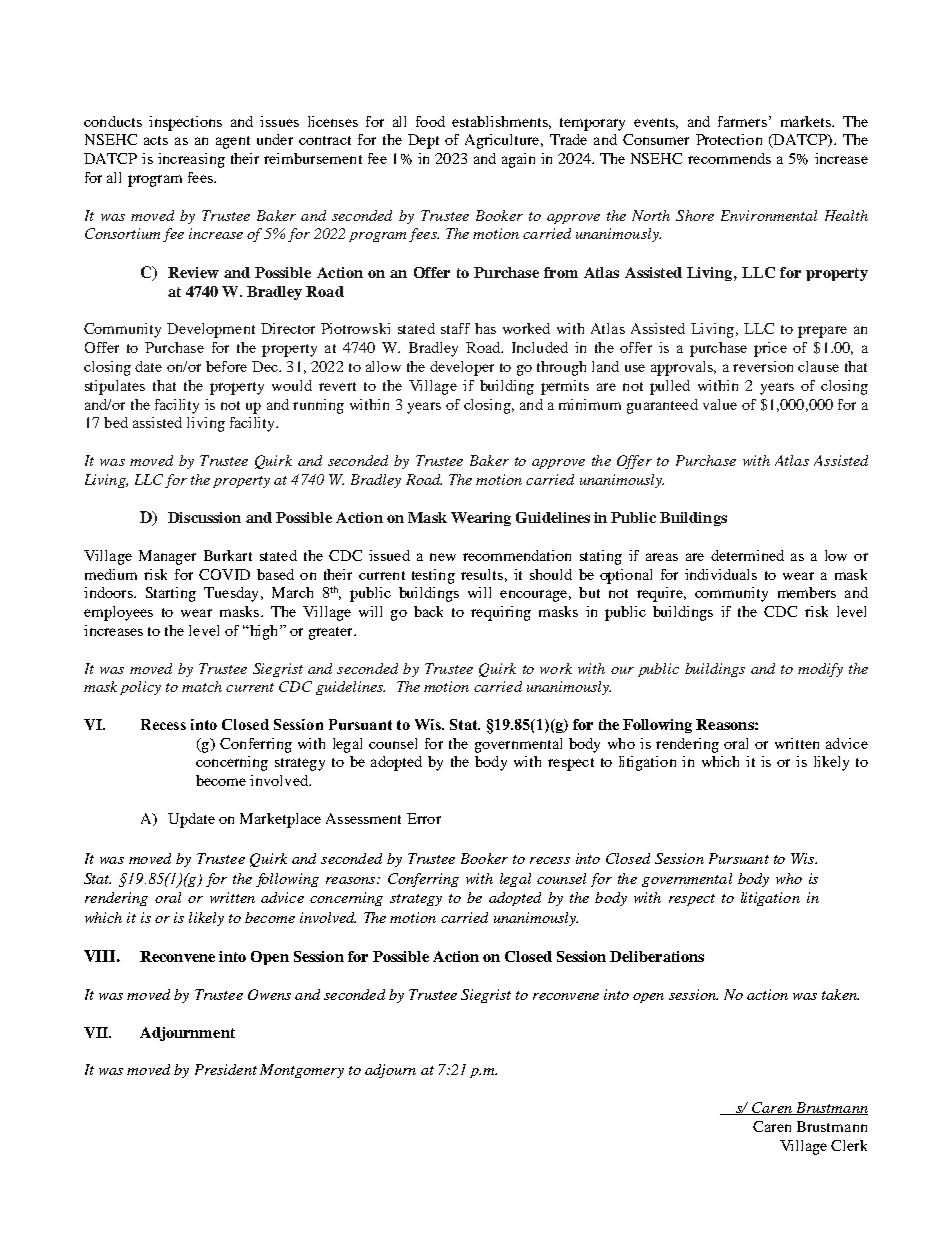 This page has width=952, height=1233. Describe the element at coordinates (280, 820) in the page. I see `Marketplace` at that location.
